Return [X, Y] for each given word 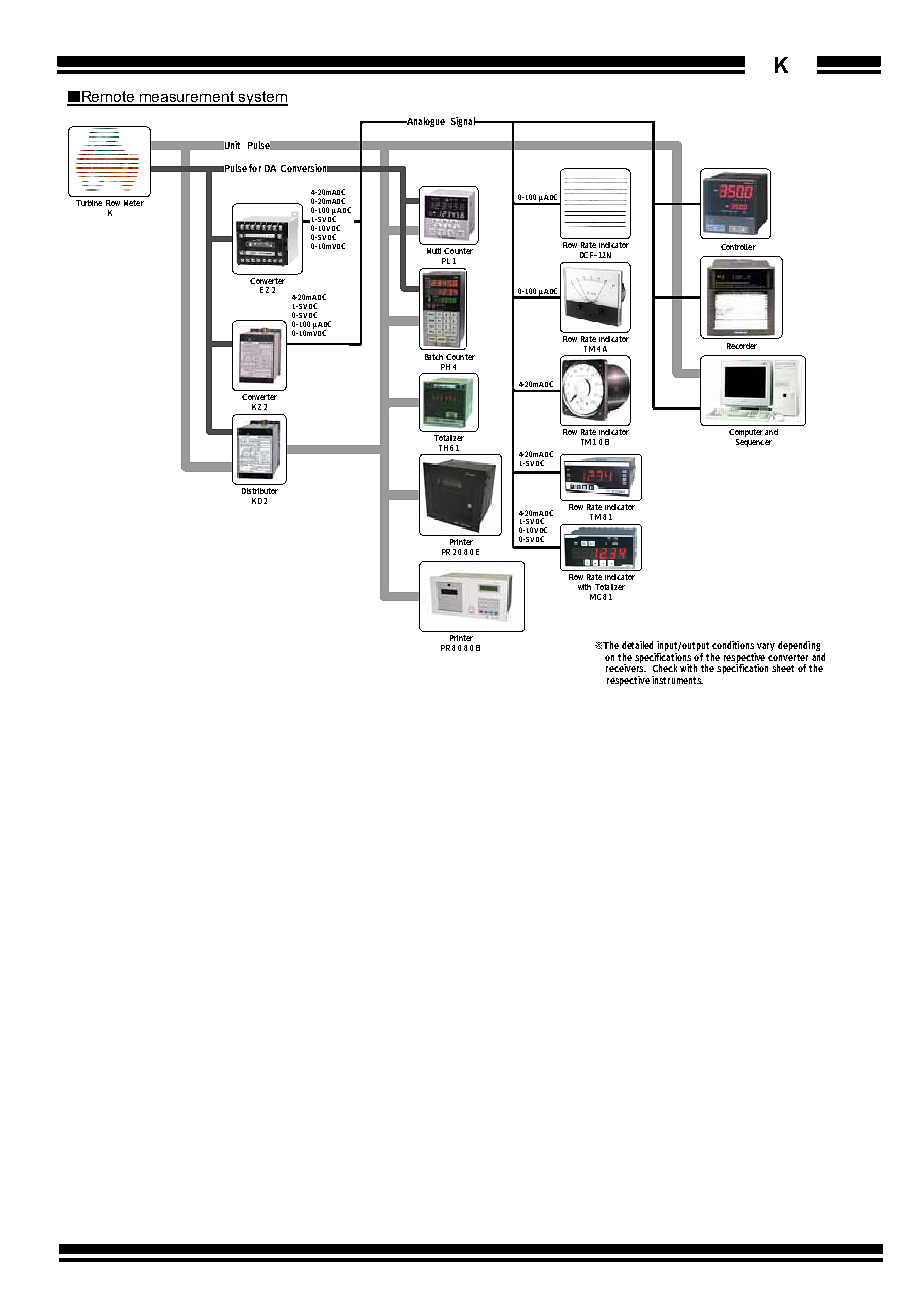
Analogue [424, 122]
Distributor [260, 491]
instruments [677, 680]
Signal [464, 122]
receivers [626, 667]
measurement [187, 98]
